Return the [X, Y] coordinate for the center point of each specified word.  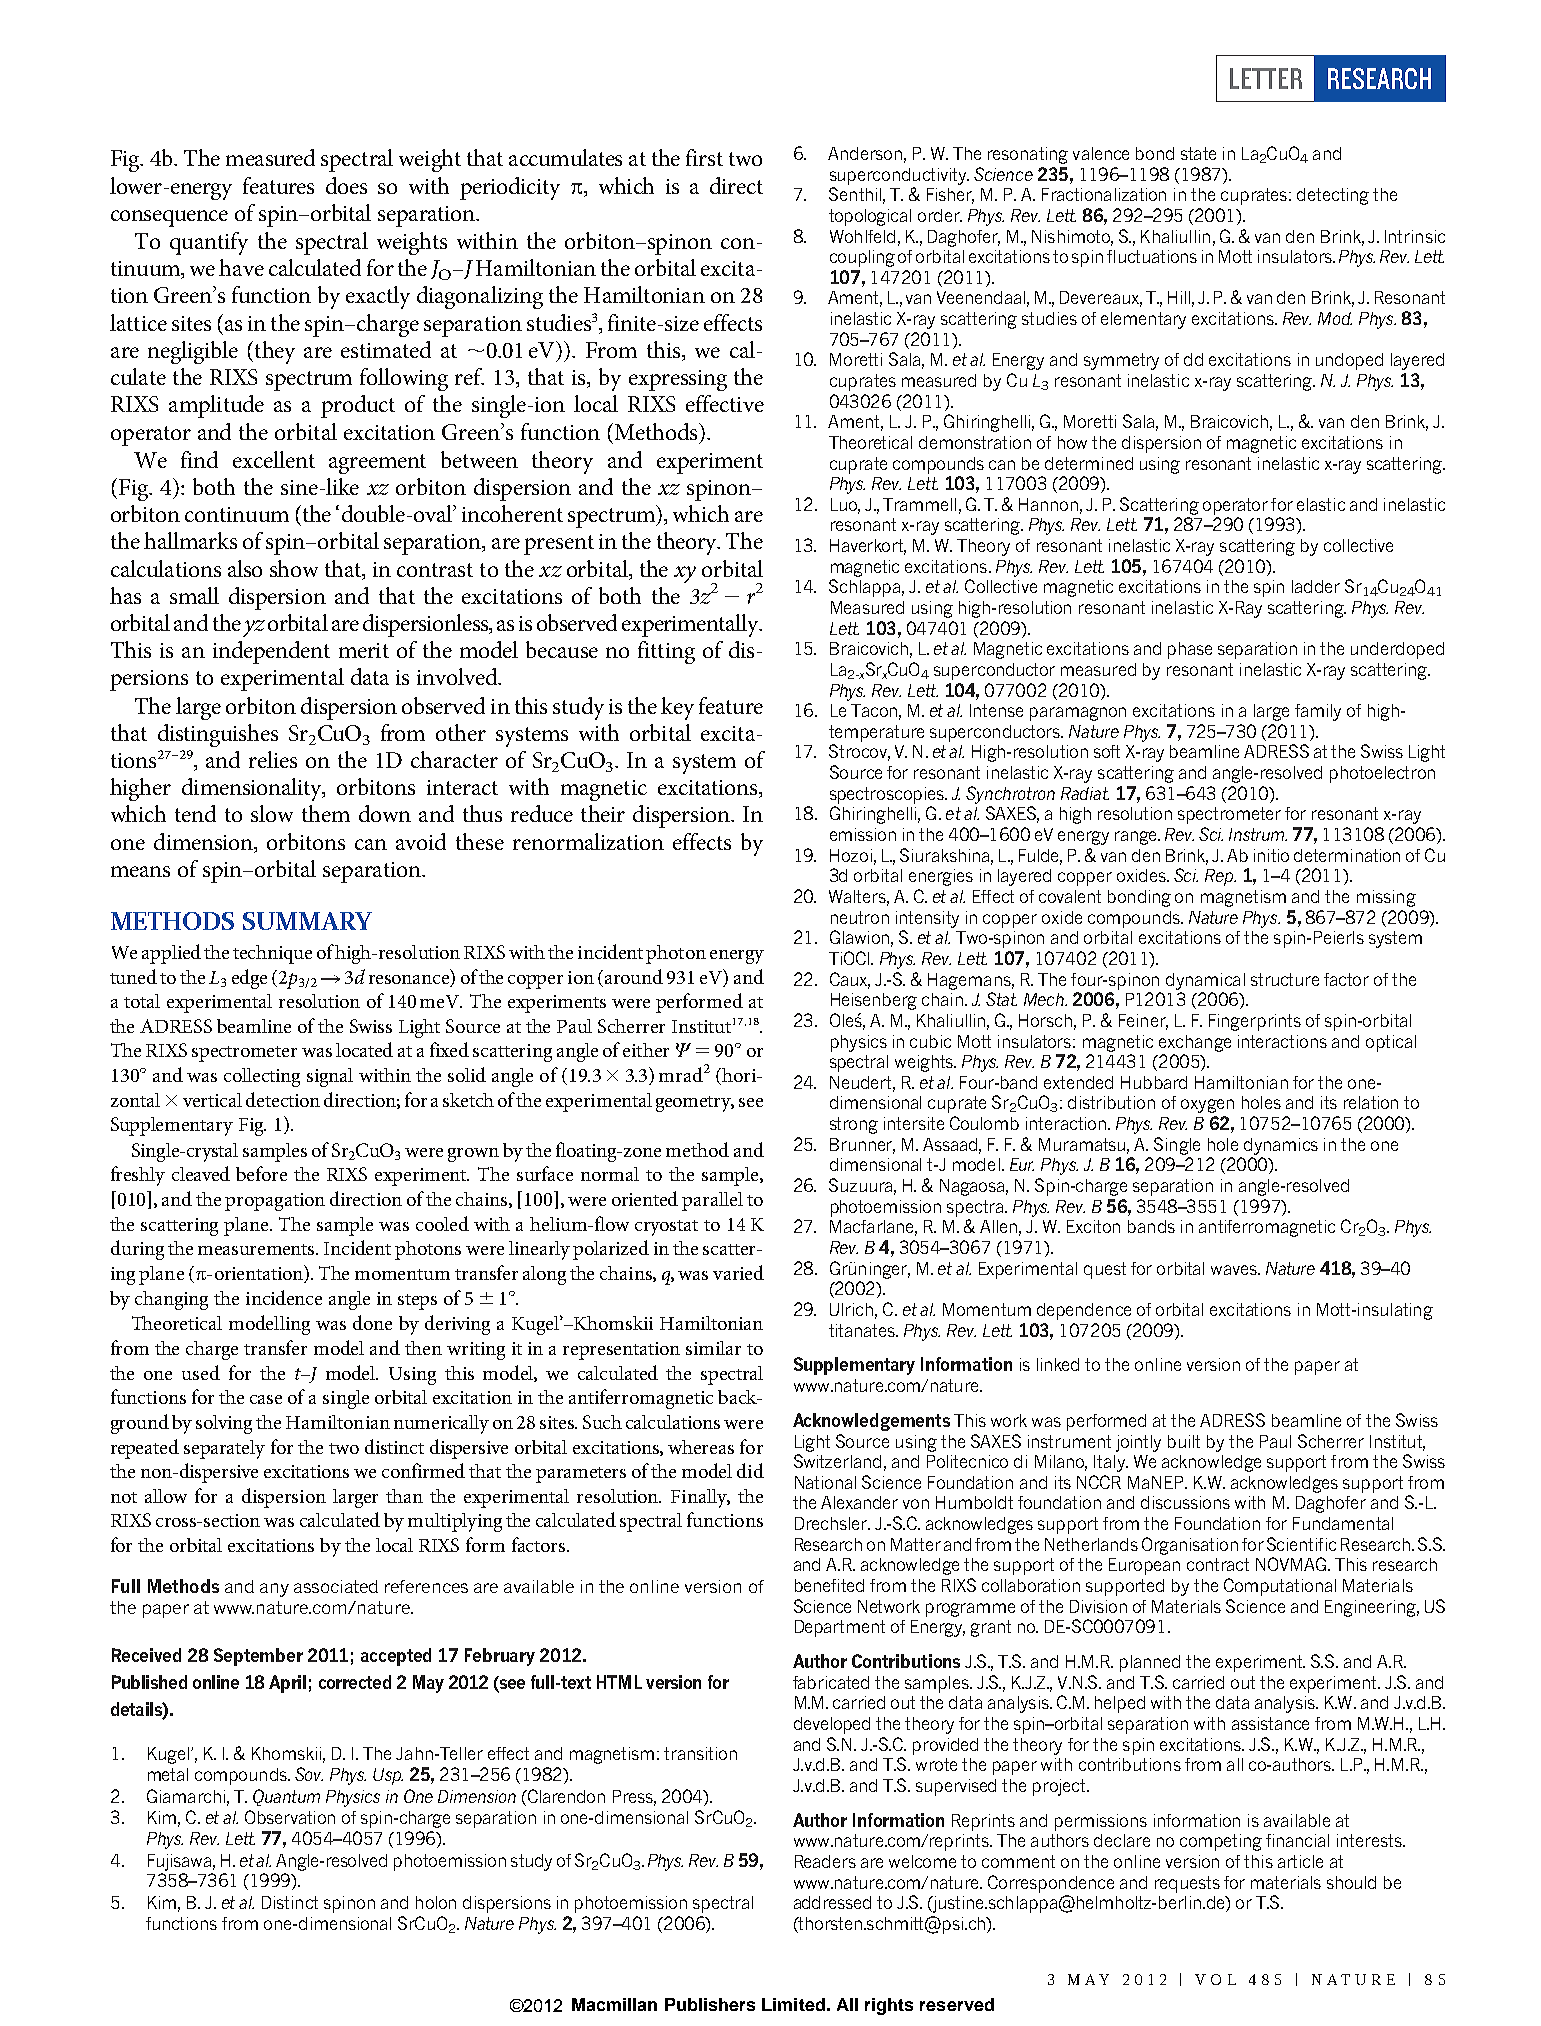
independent [271, 652]
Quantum [286, 1797]
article [1300, 1861]
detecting [1333, 196]
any [274, 1590]
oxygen [1207, 1106]
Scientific [1301, 1544]
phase [1190, 650]
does [346, 185]
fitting [666, 652]
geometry [695, 1104]
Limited [793, 2004]
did [750, 1470]
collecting [262, 1077]
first [704, 157]
